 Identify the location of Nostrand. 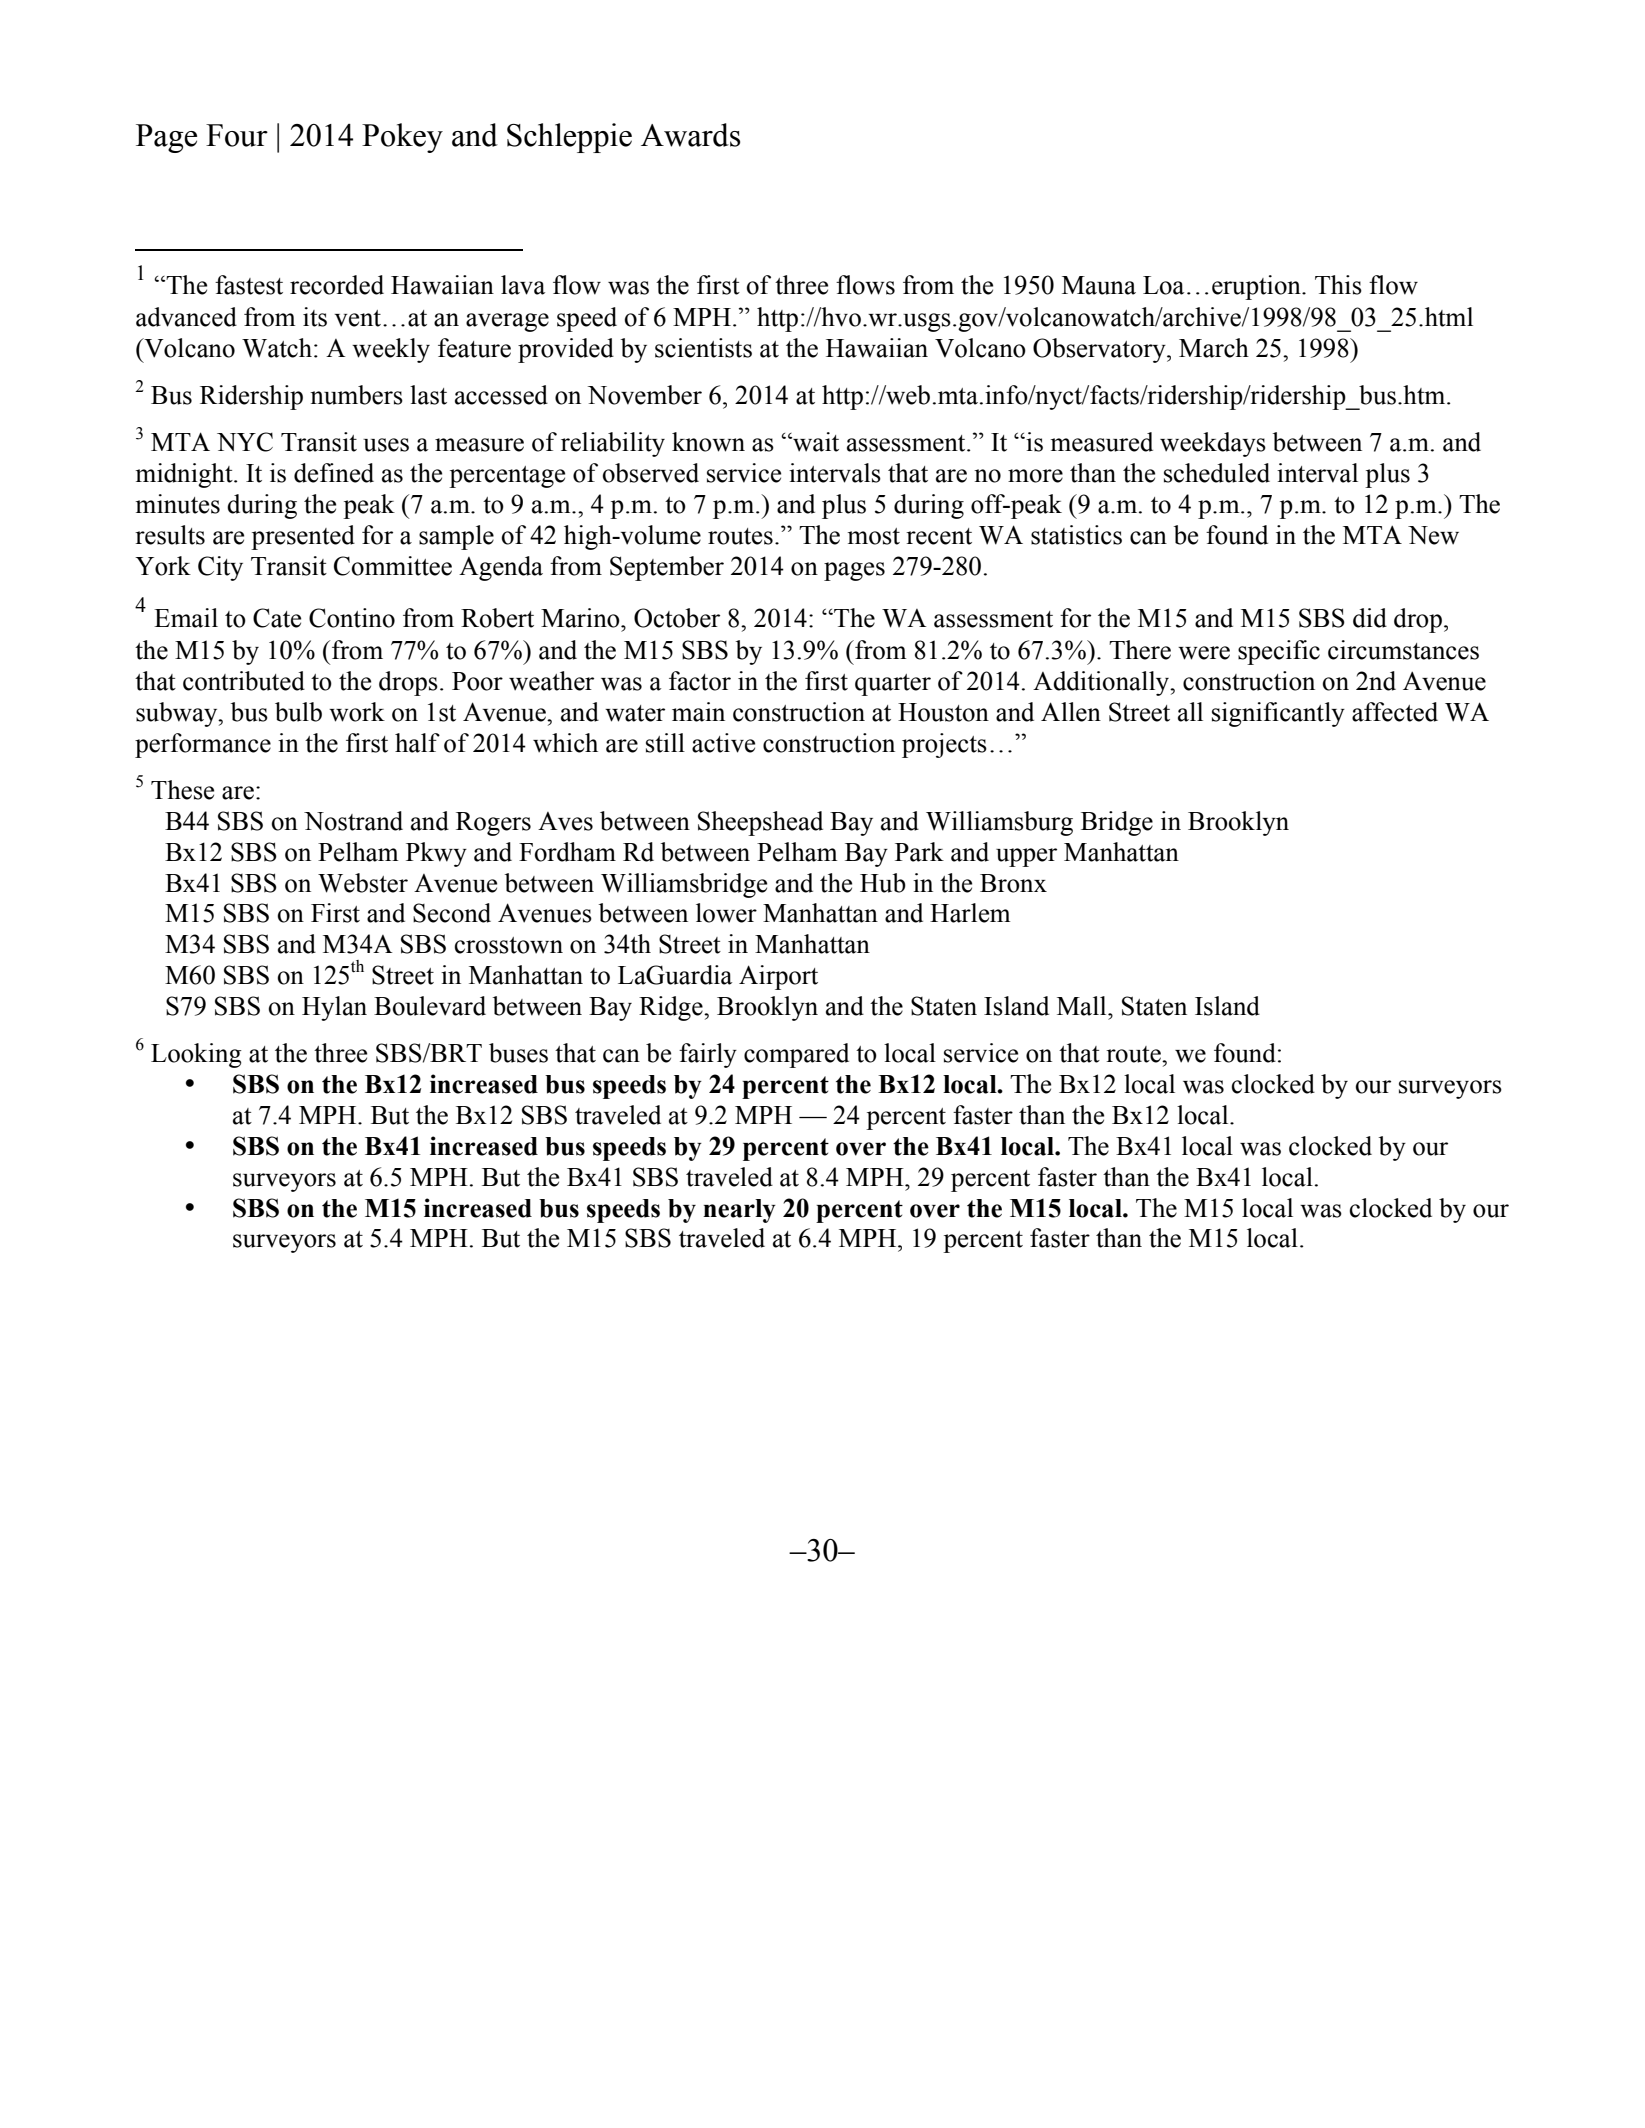
(353, 821).
